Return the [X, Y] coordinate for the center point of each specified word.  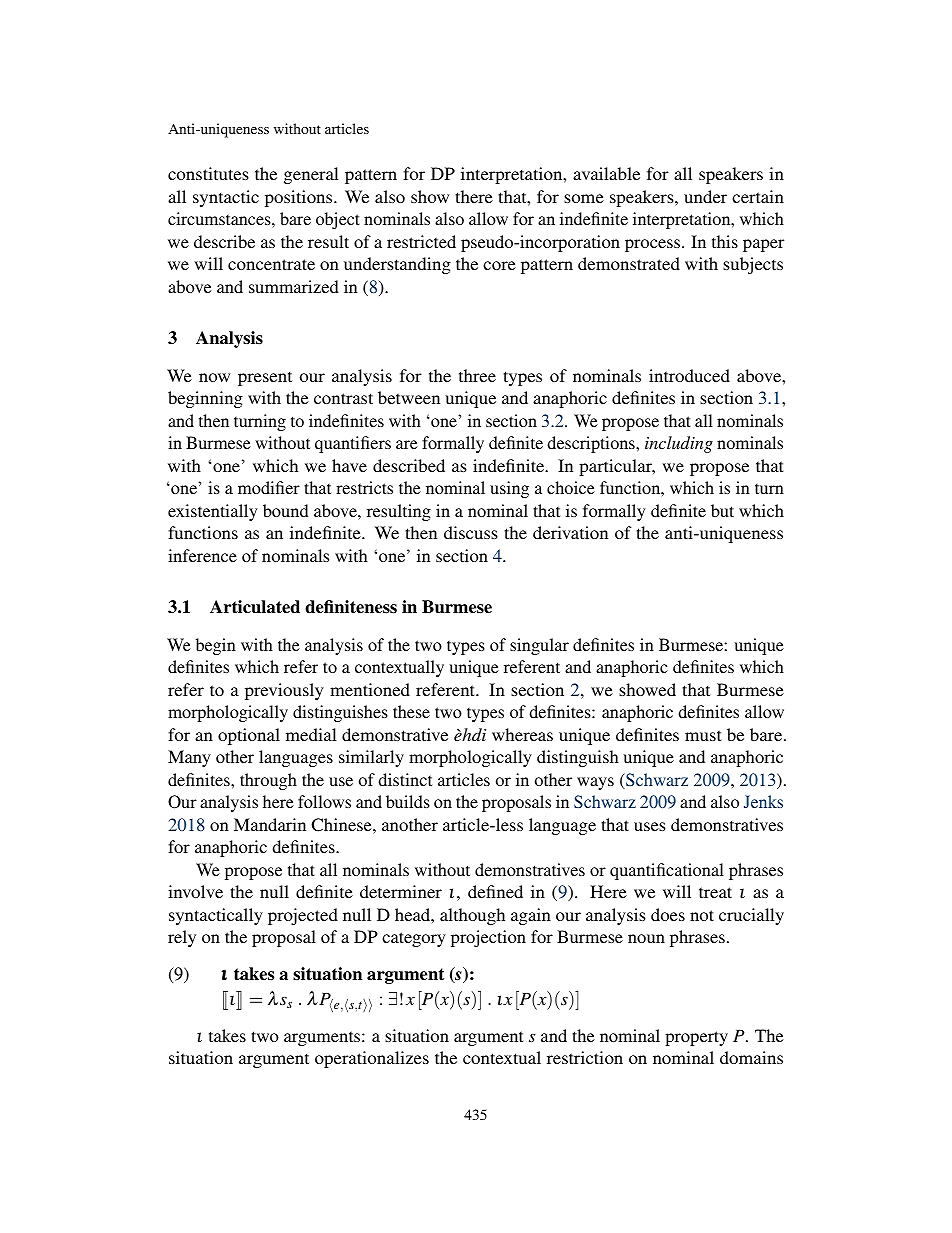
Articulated [255, 607]
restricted [421, 241]
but [722, 510]
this [725, 241]
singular [539, 646]
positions [300, 198]
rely [182, 938]
